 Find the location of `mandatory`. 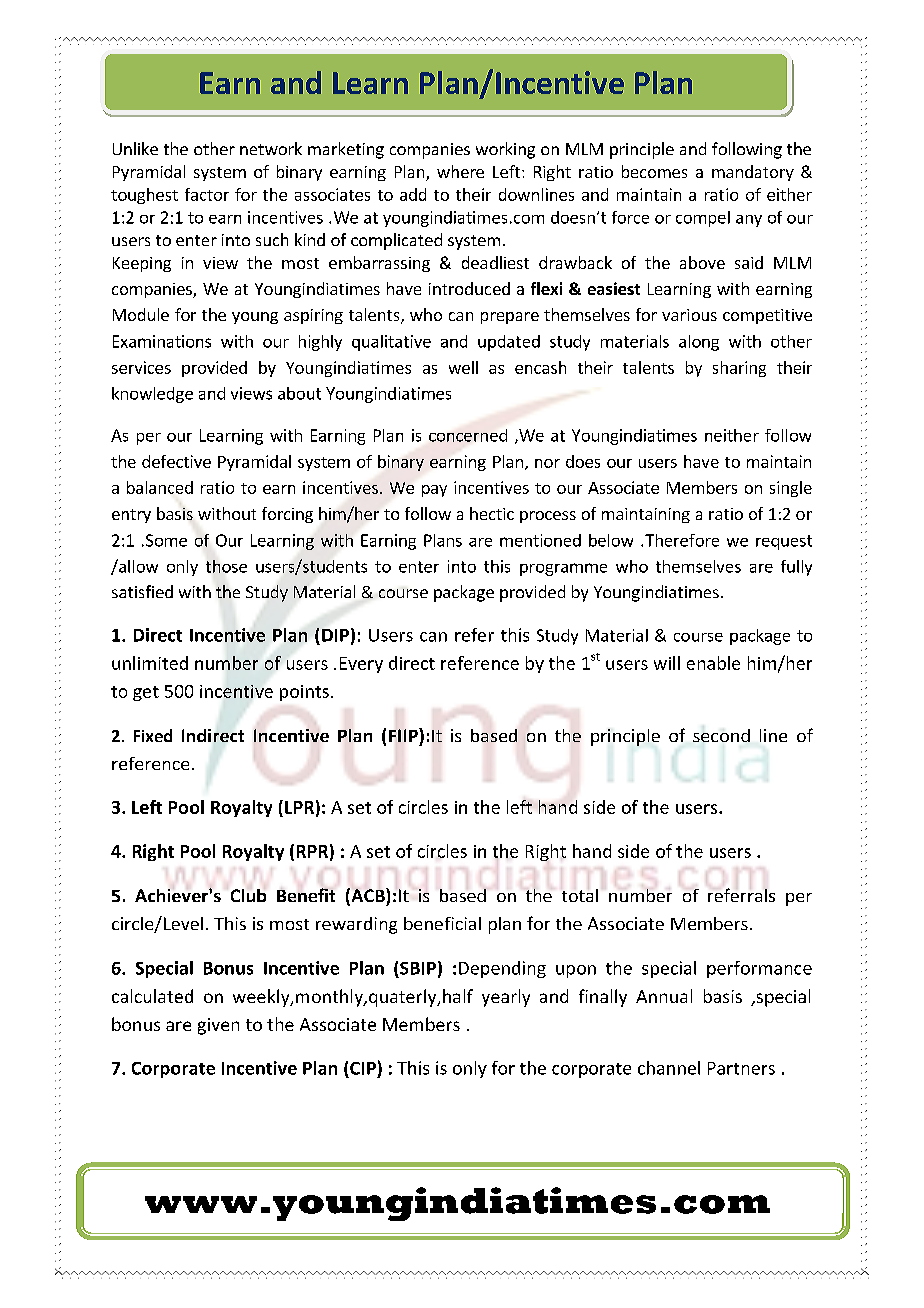

mandatory is located at coordinates (753, 173).
